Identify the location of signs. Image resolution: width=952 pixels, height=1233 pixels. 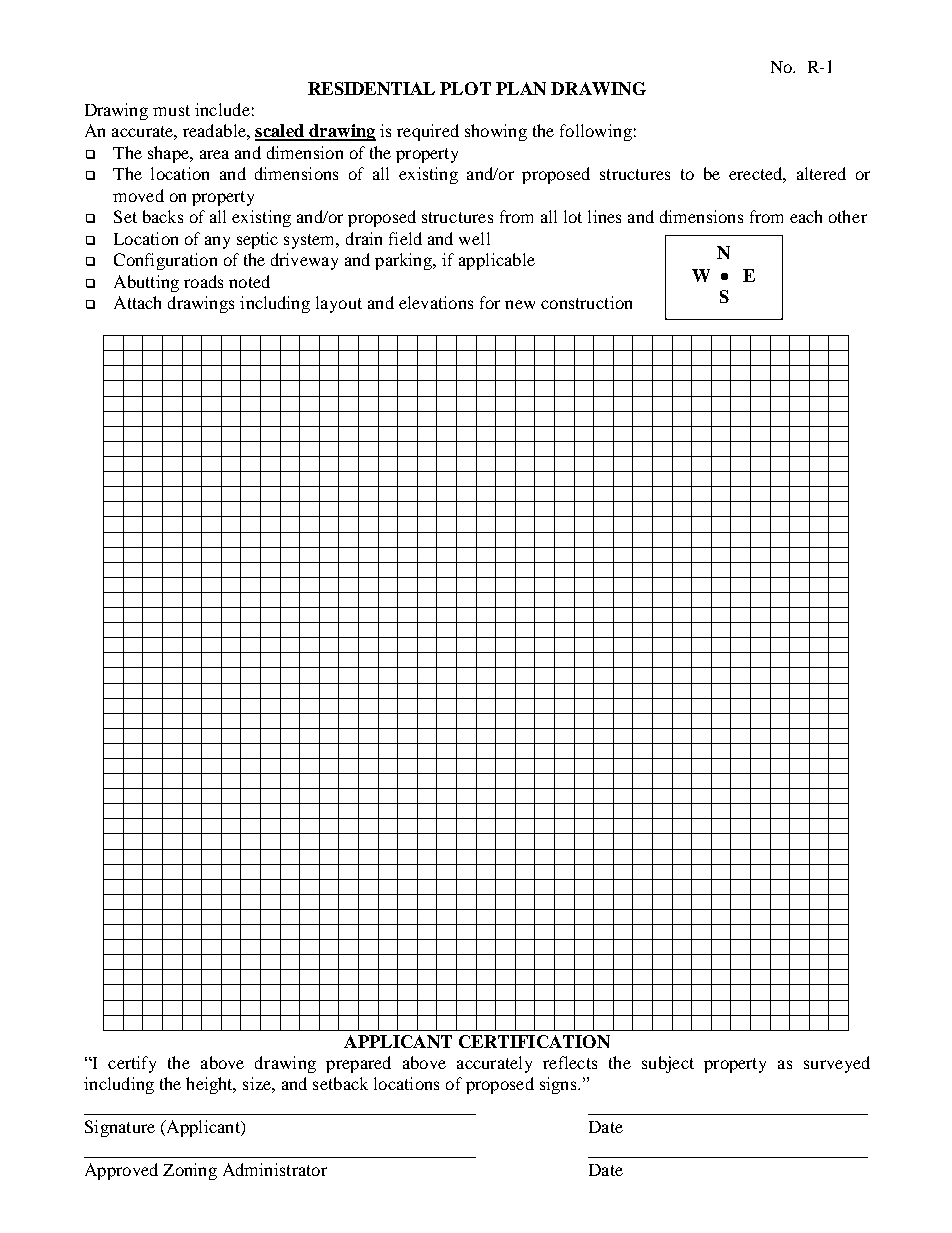
(558, 1085).
